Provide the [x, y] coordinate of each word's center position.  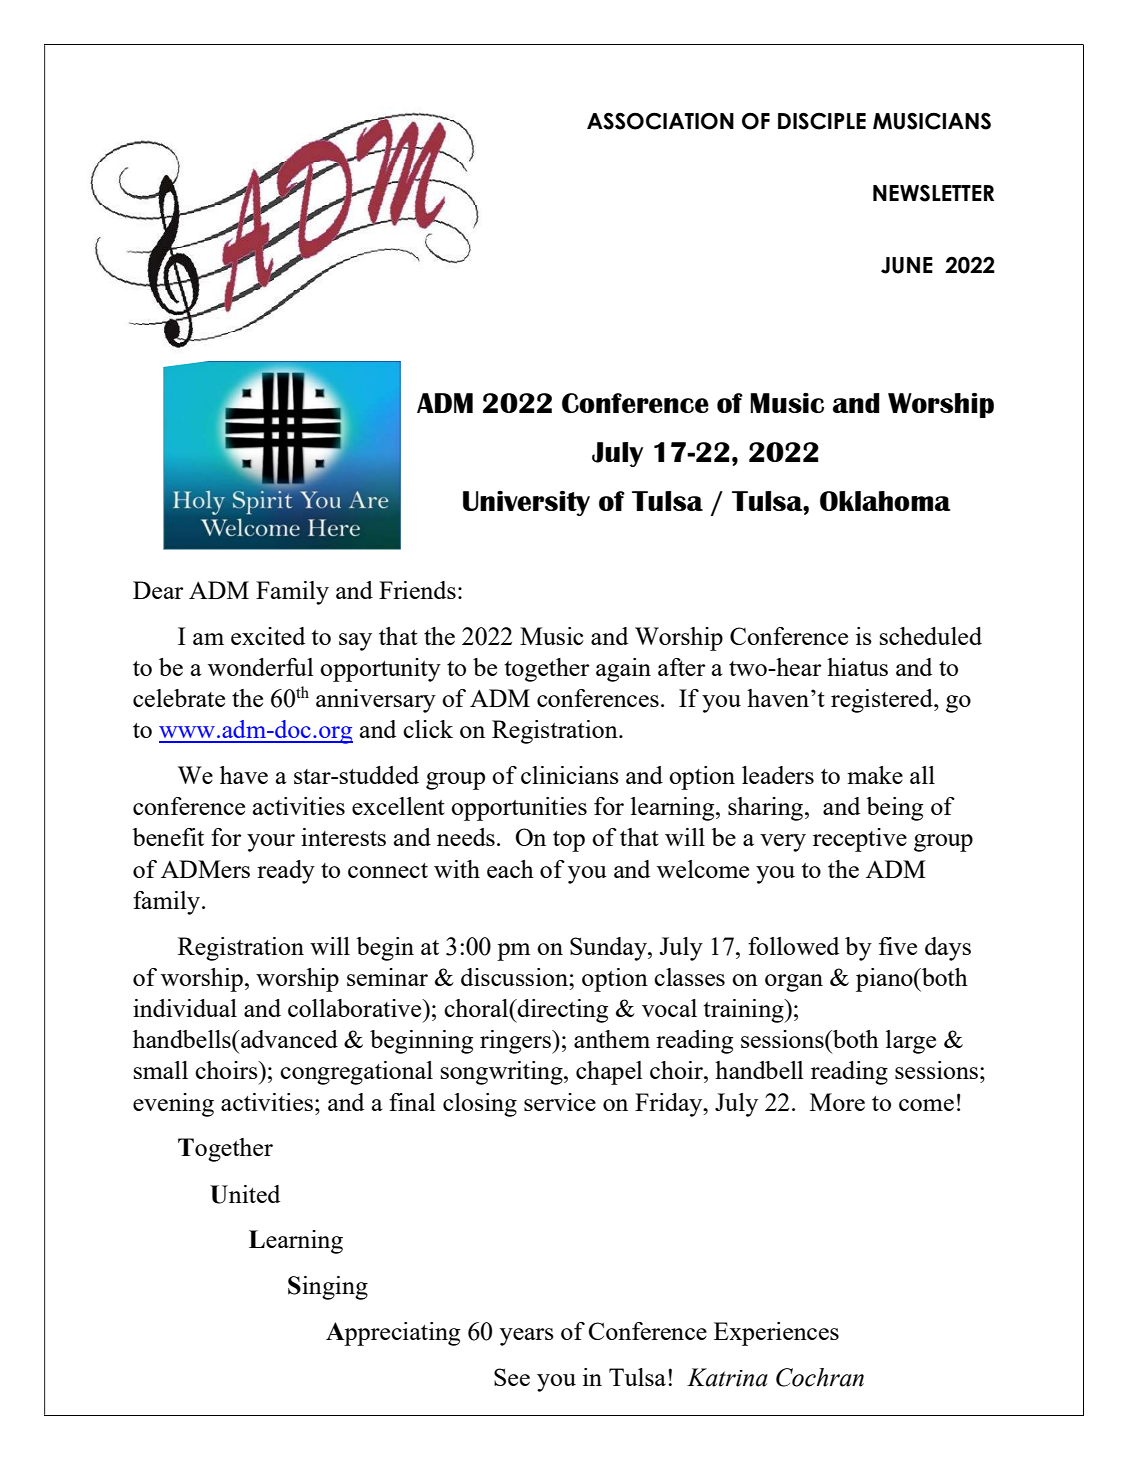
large [911, 1042]
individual [185, 1008]
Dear [158, 590]
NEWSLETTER [933, 193]
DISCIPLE [822, 121]
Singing [328, 1288]
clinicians [570, 775]
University [526, 503]
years [527, 1337]
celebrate [179, 698]
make [875, 775]
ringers [516, 1042]
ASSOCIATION [660, 121]
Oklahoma [885, 501]
